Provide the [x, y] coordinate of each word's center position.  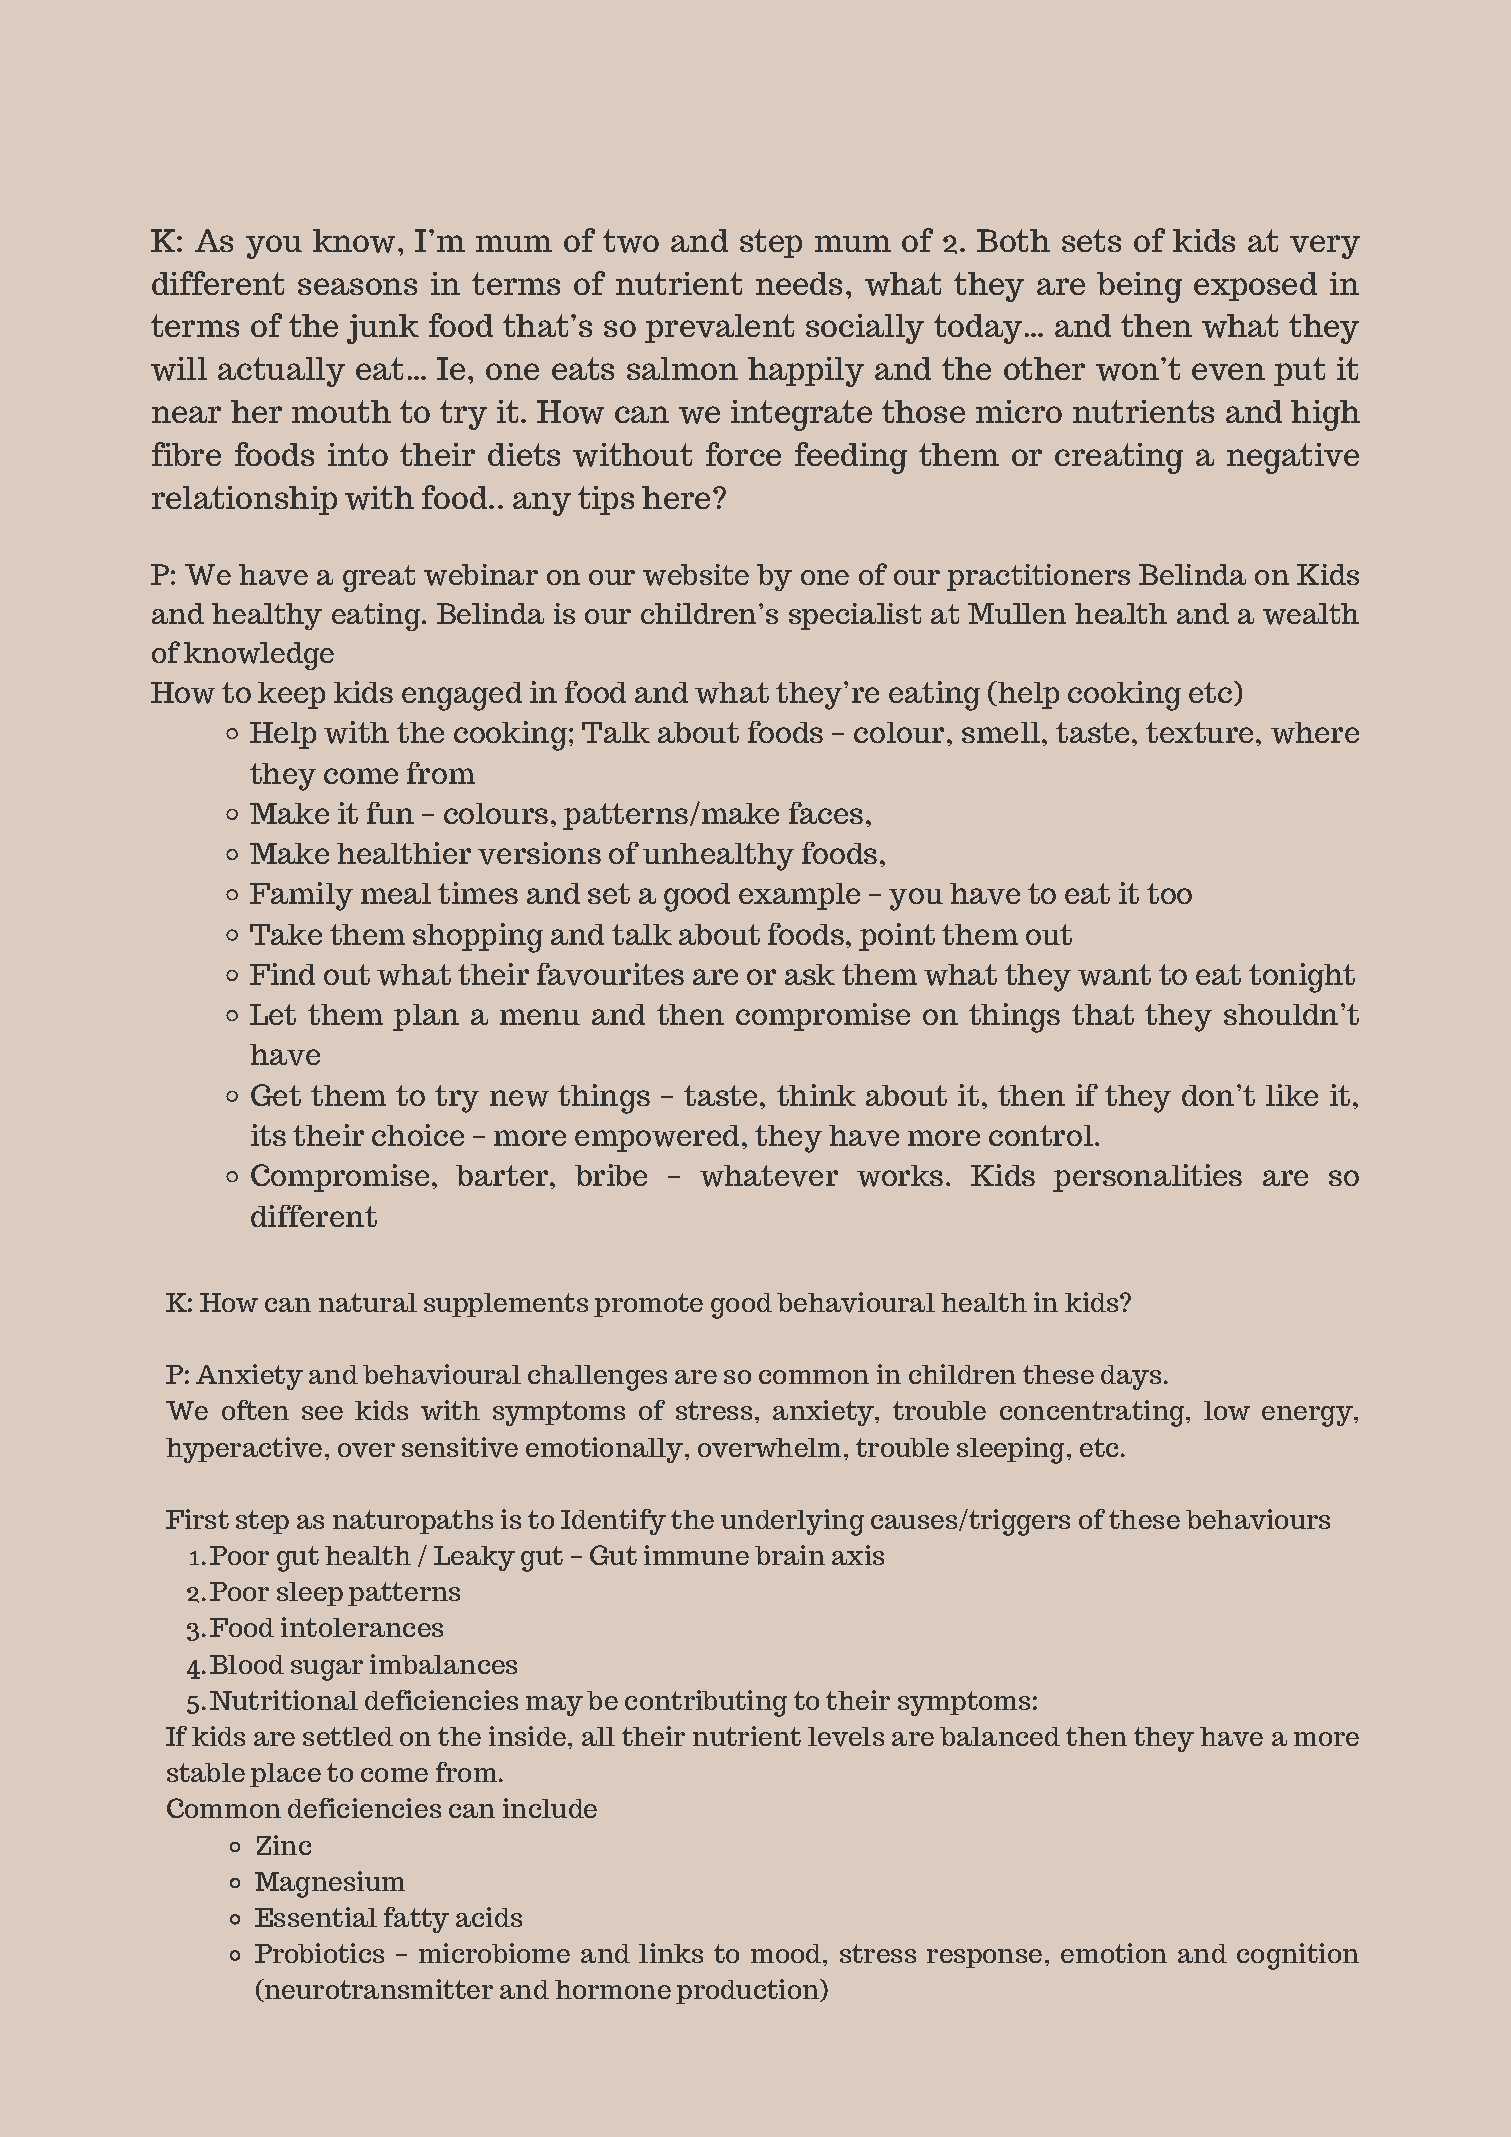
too [1169, 893]
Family [301, 896]
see [322, 1413]
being [1139, 287]
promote [648, 1305]
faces [826, 813]
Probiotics [319, 1953]
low [1227, 1410]
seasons [357, 286]
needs [799, 283]
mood [787, 1953]
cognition [1298, 1956]
